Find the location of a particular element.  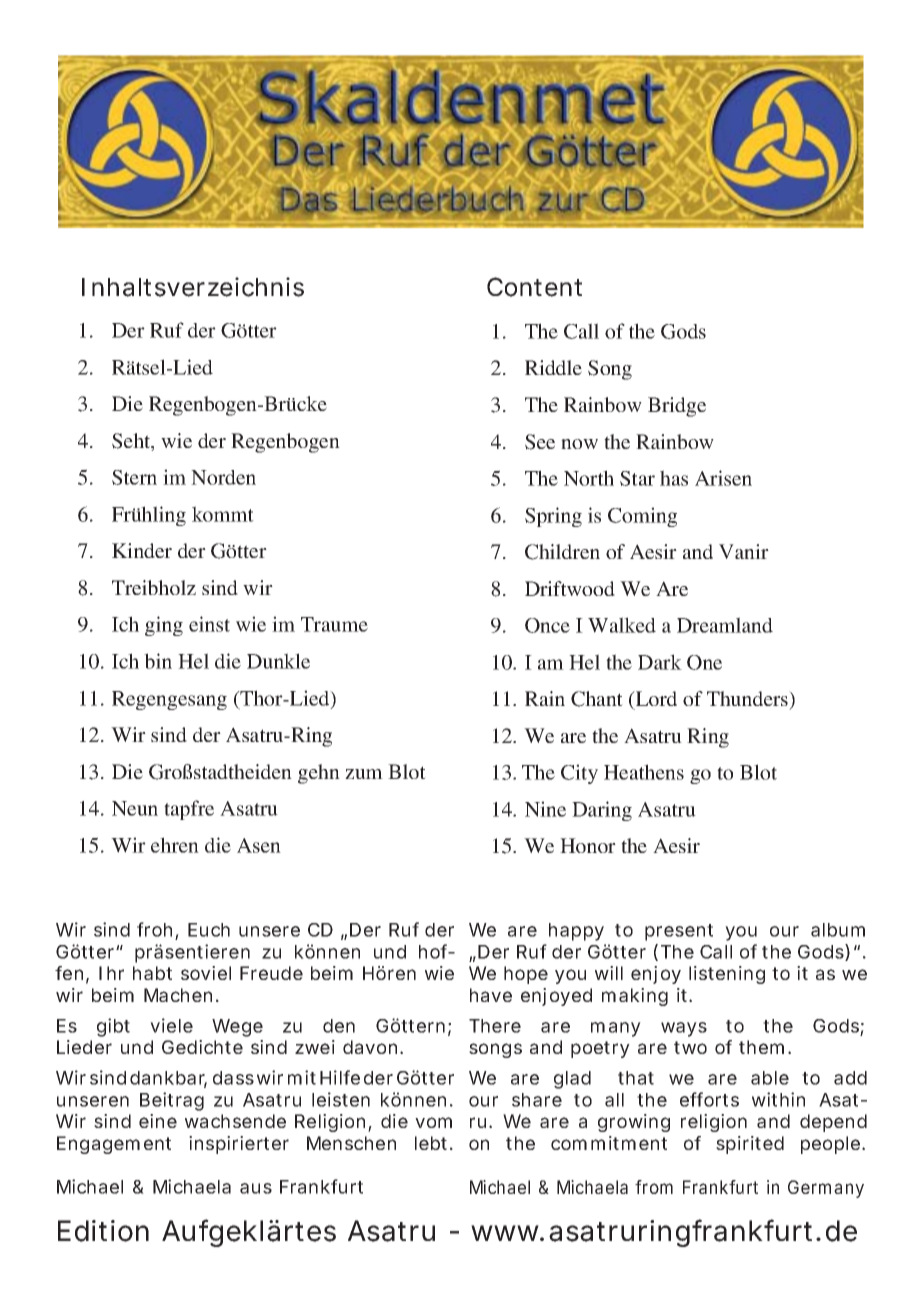

Once is located at coordinates (547, 625).
